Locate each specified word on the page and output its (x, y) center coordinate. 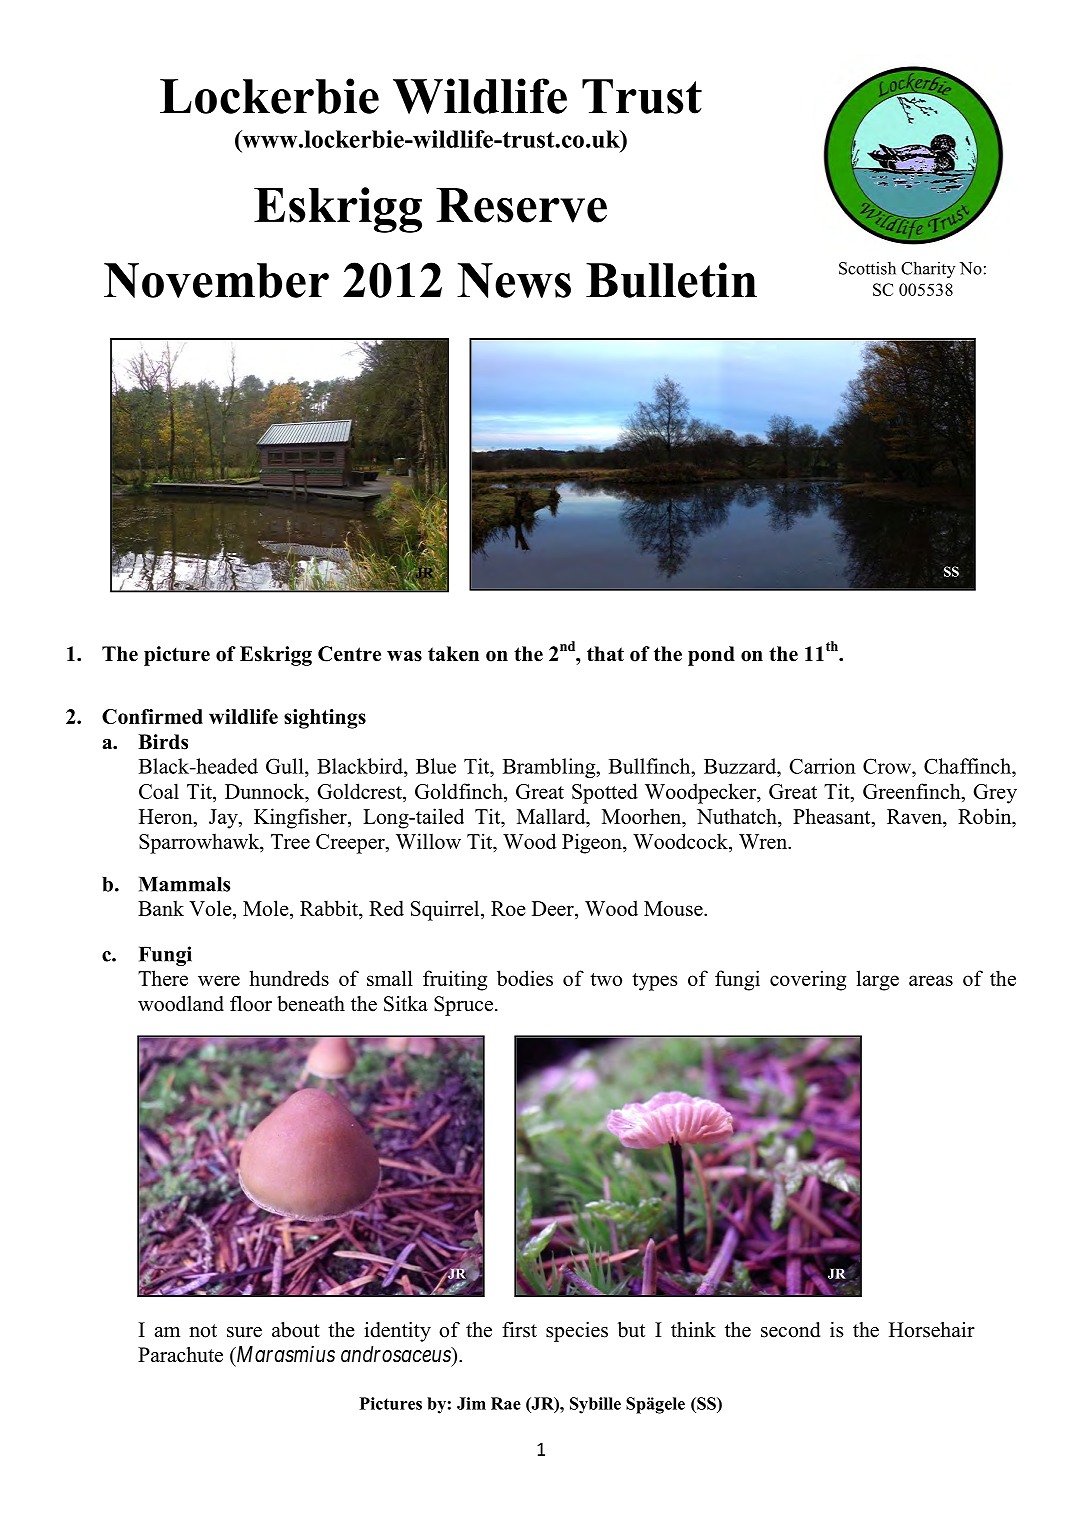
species (577, 1332)
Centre (349, 654)
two (606, 979)
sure (244, 1332)
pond (711, 656)
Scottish (867, 268)
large (878, 980)
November (216, 280)
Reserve (521, 205)
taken (453, 654)
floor (251, 1004)
